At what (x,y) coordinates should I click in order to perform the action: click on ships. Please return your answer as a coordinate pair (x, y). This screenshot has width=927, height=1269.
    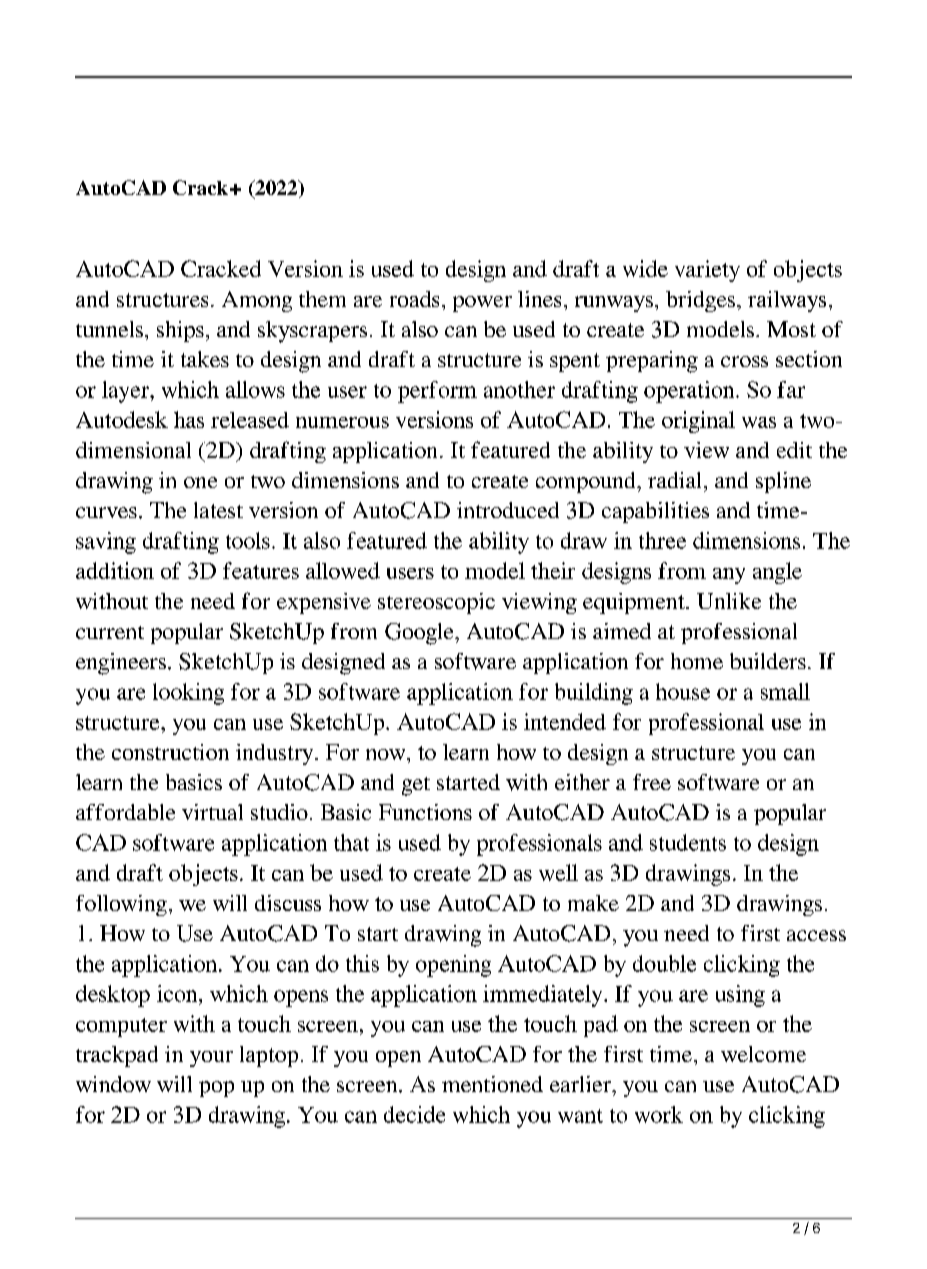
    Looking at the image, I should click on (180, 331).
